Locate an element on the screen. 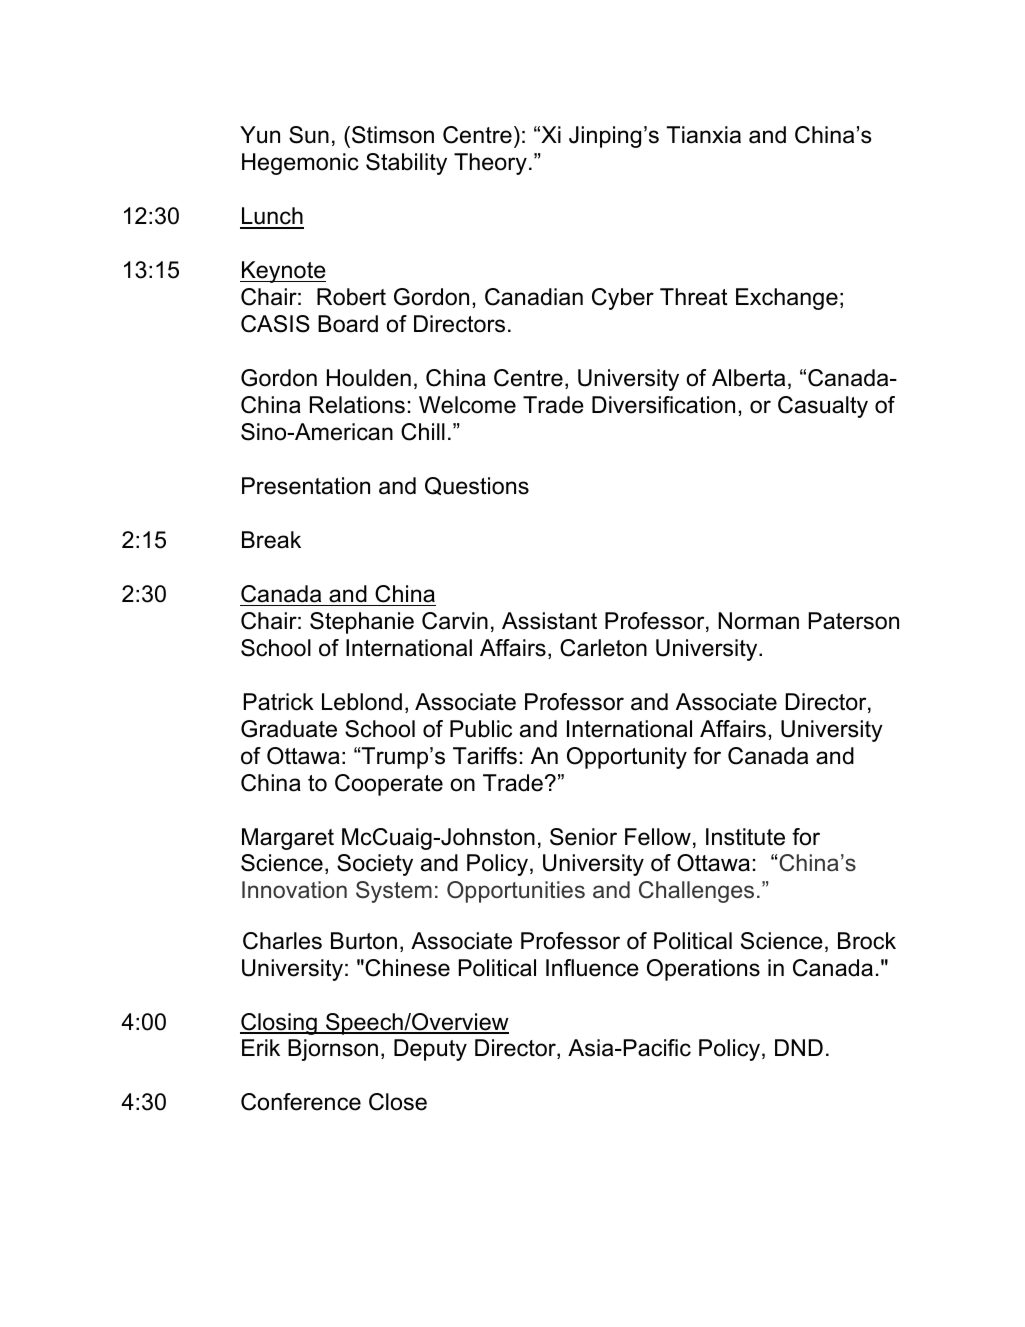 Image resolution: width=1025 pixels, height=1327 pixels. Casualty is located at coordinates (823, 407).
